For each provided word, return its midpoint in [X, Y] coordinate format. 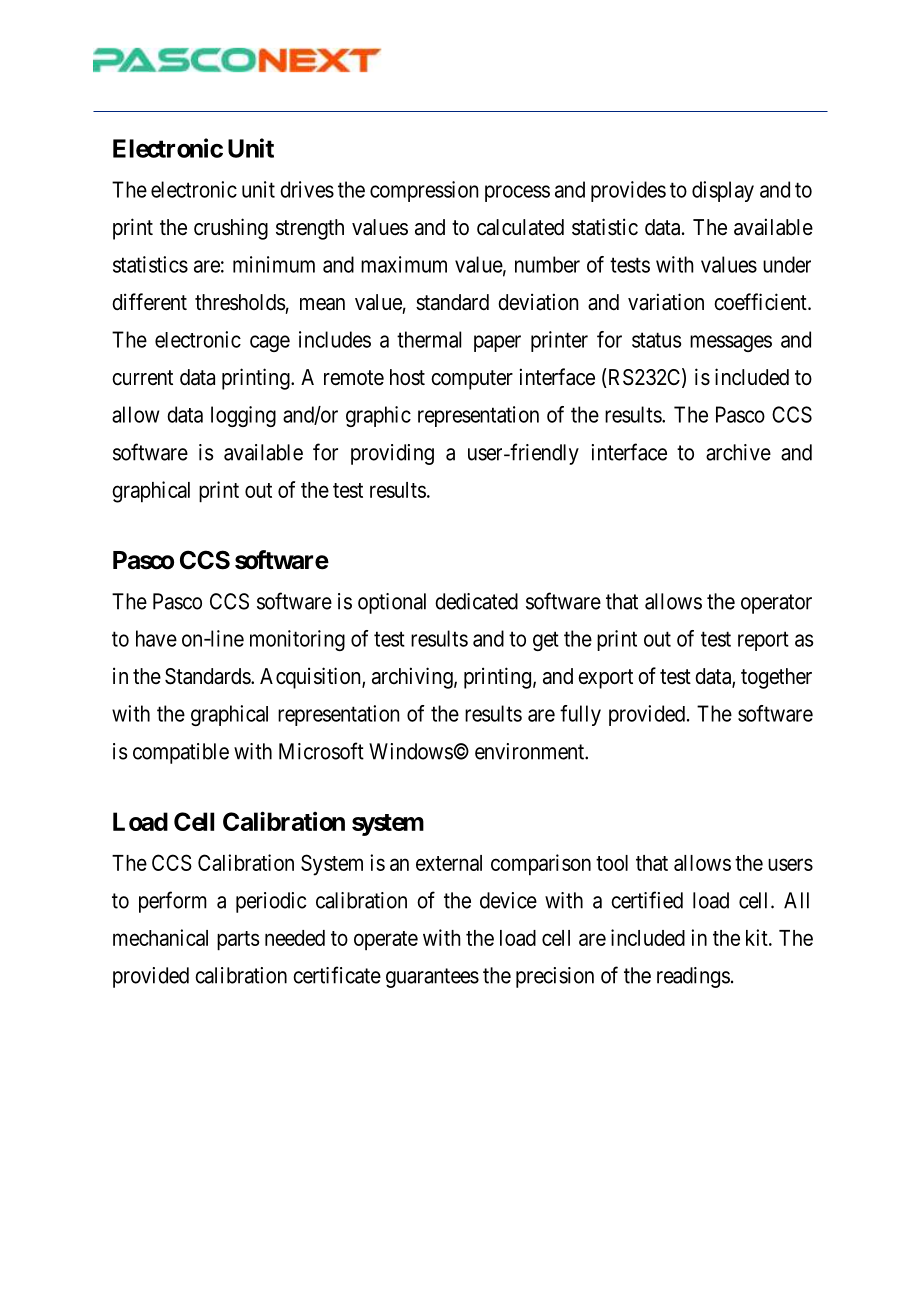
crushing [231, 229]
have [156, 638]
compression [424, 191]
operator [776, 604]
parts [238, 941]
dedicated [476, 601]
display [723, 191]
